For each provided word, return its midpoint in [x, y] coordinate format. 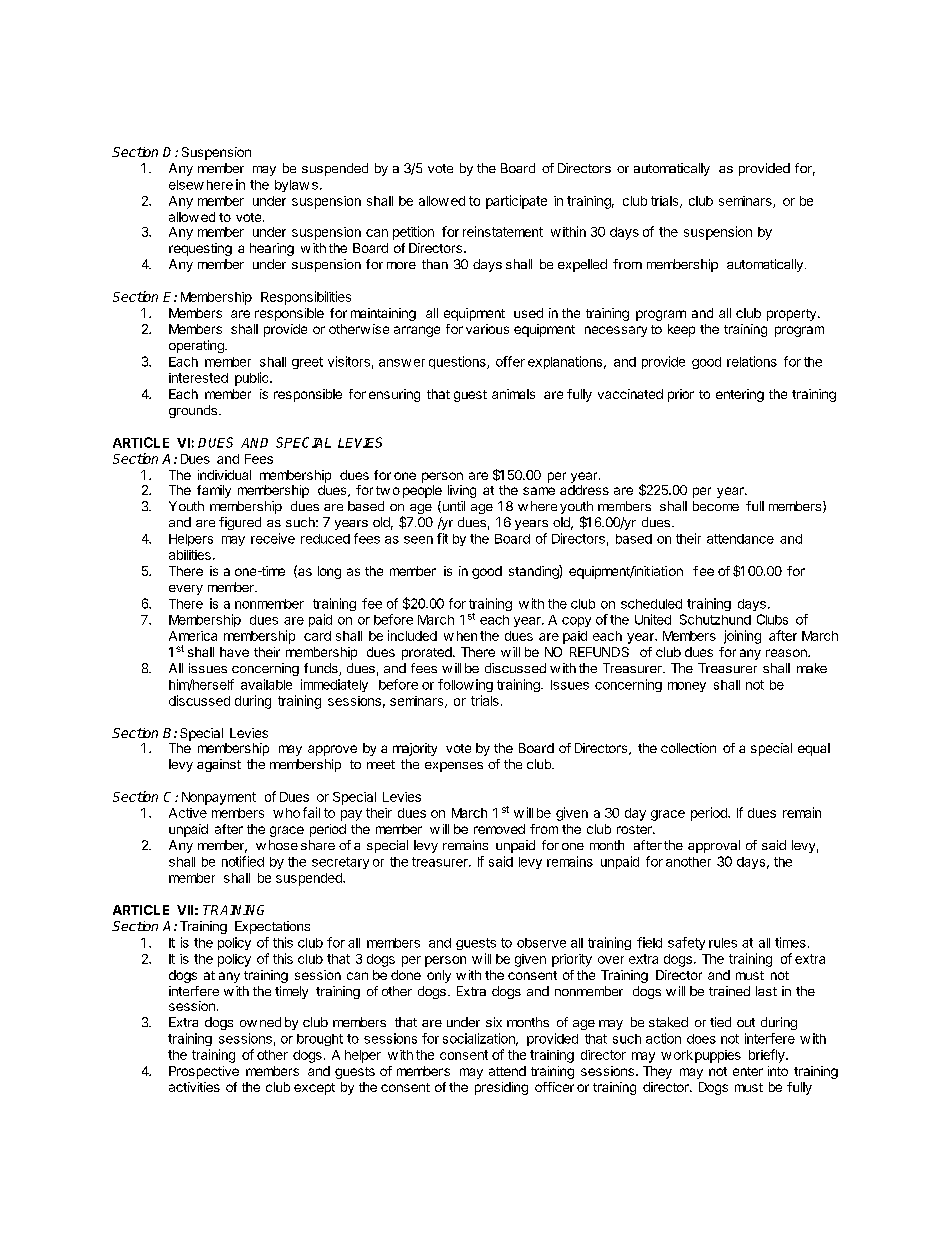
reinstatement [503, 231]
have [234, 652]
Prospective [204, 1072]
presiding [501, 1088]
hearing [272, 249]
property [791, 315]
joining [742, 637]
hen [467, 636]
